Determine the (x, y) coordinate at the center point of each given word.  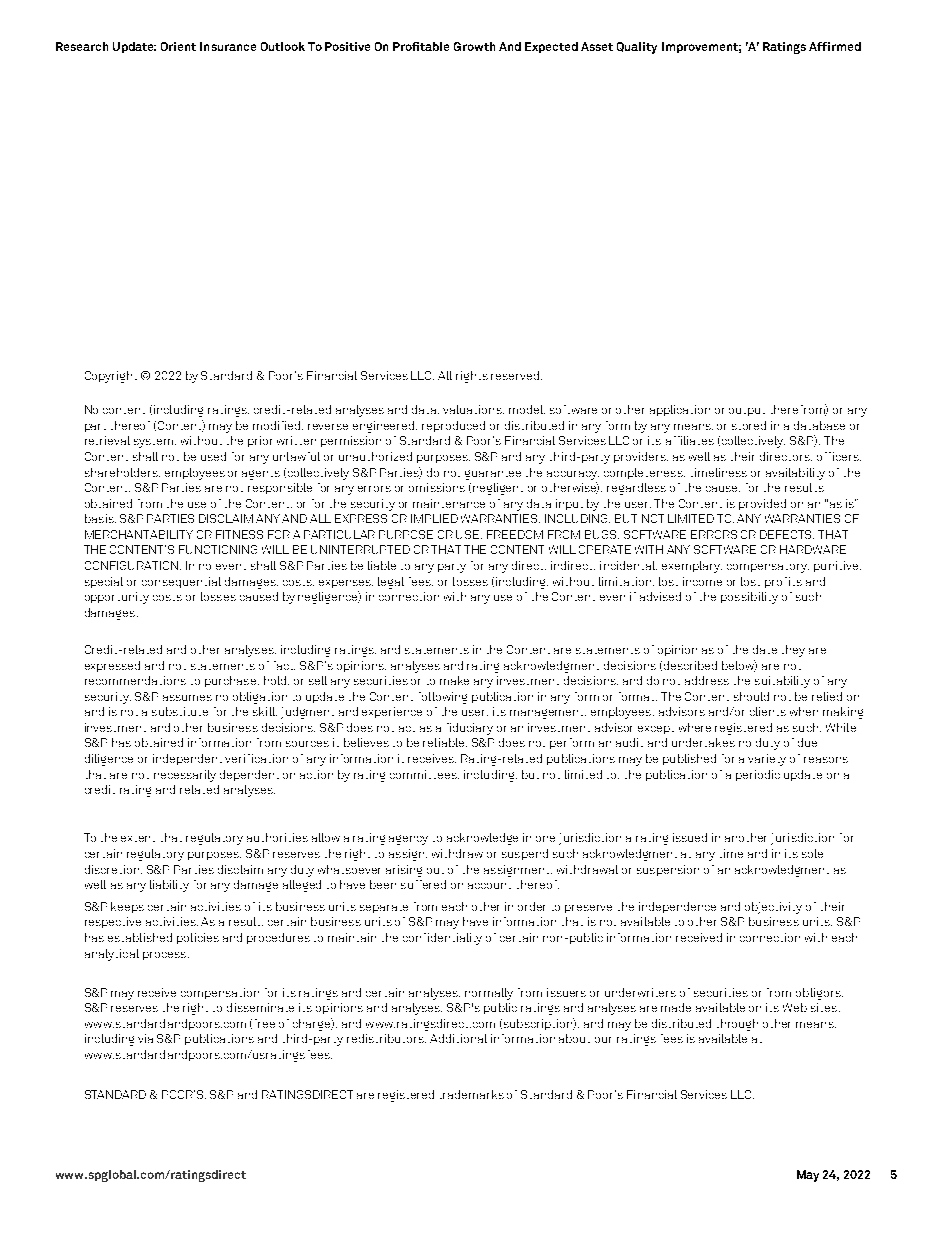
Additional (458, 1038)
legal (391, 583)
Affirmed (835, 46)
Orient (178, 46)
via (145, 1038)
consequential (181, 582)
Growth (474, 46)
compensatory (768, 568)
